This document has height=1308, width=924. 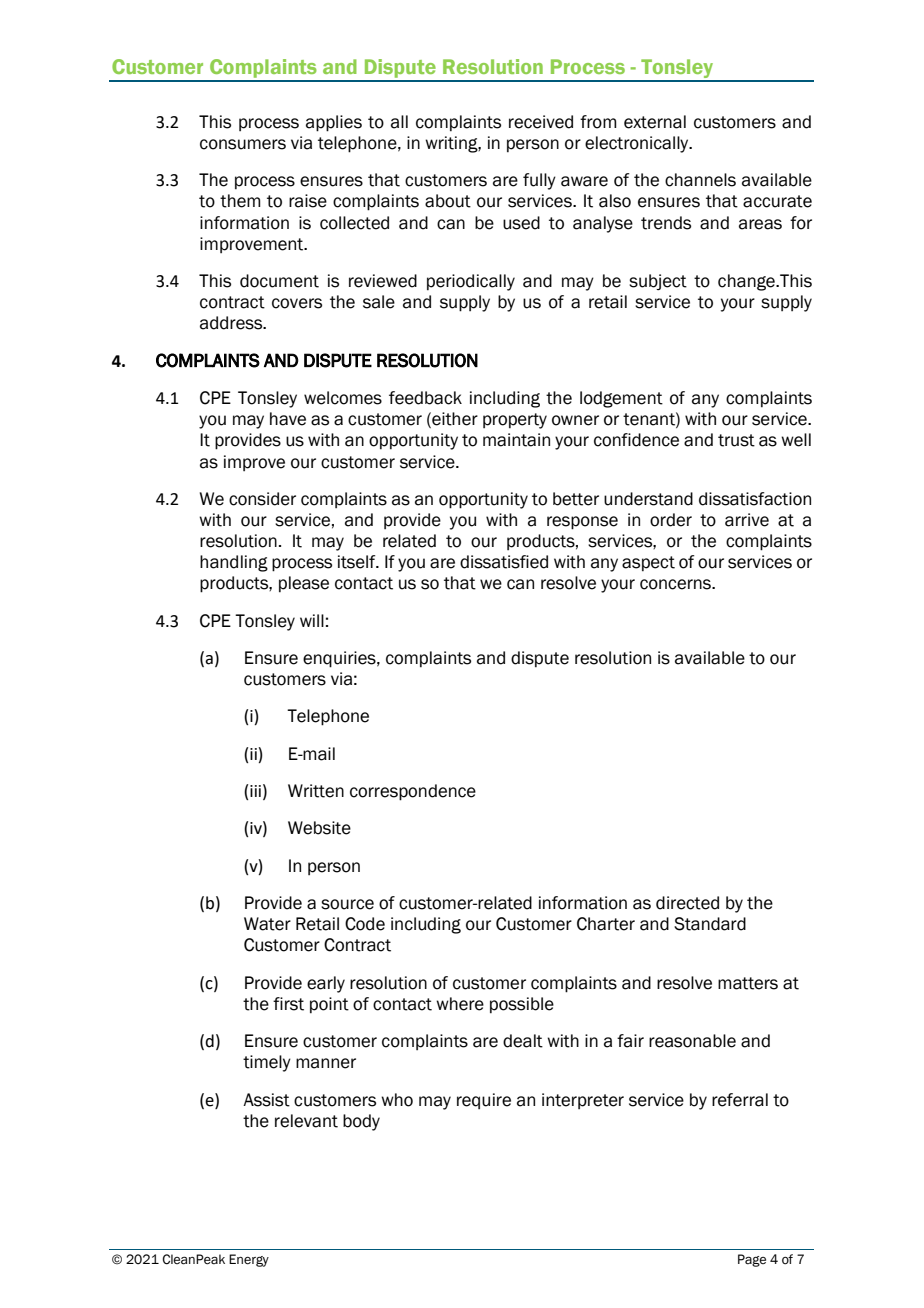 I want to click on fully, so click(x=539, y=181).
